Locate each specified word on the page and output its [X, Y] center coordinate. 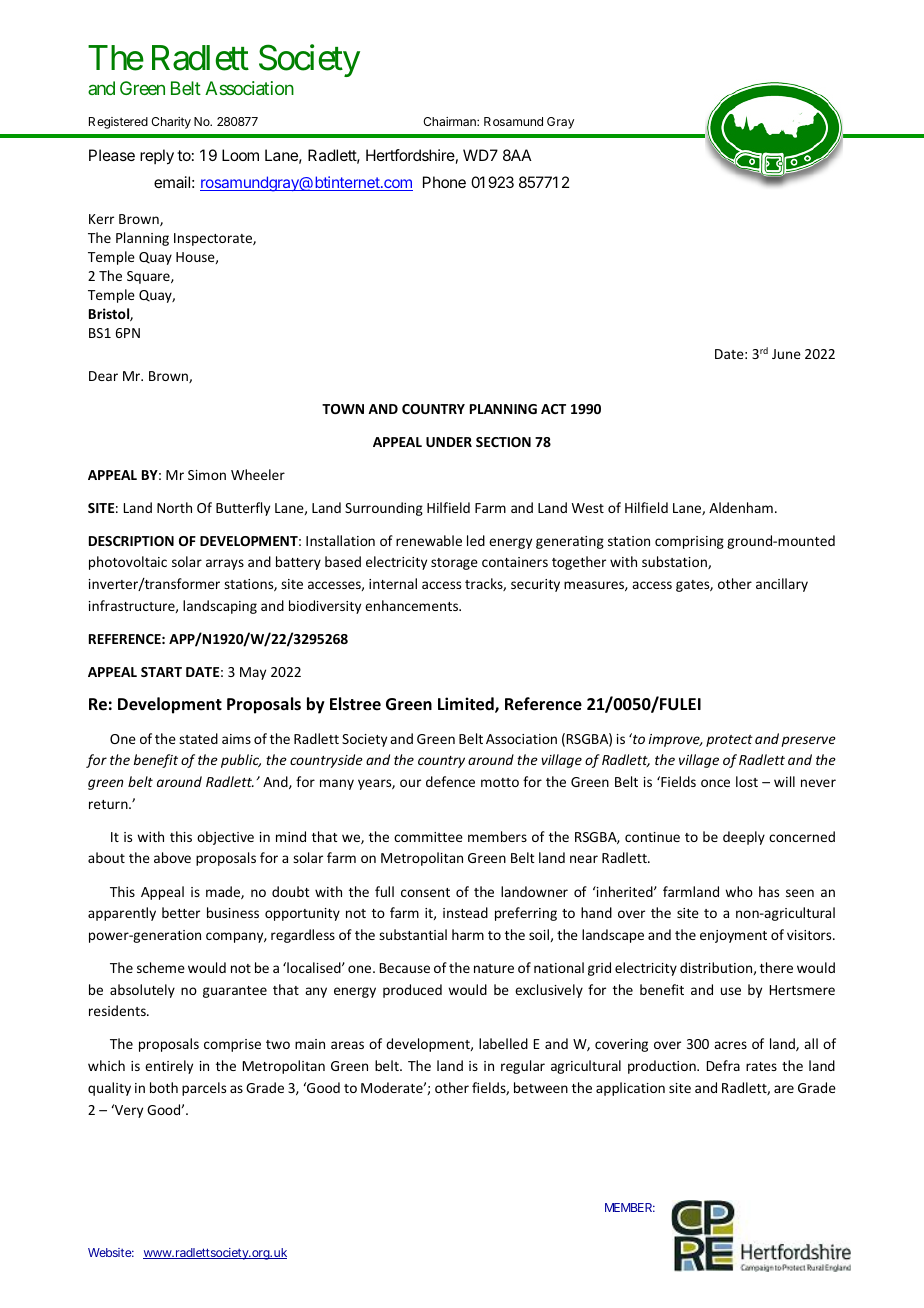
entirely [169, 1067]
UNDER [449, 442]
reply [157, 157]
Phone [444, 182]
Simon [207, 475]
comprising [689, 542]
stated [198, 738]
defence [450, 781]
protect [729, 741]
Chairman [450, 121]
